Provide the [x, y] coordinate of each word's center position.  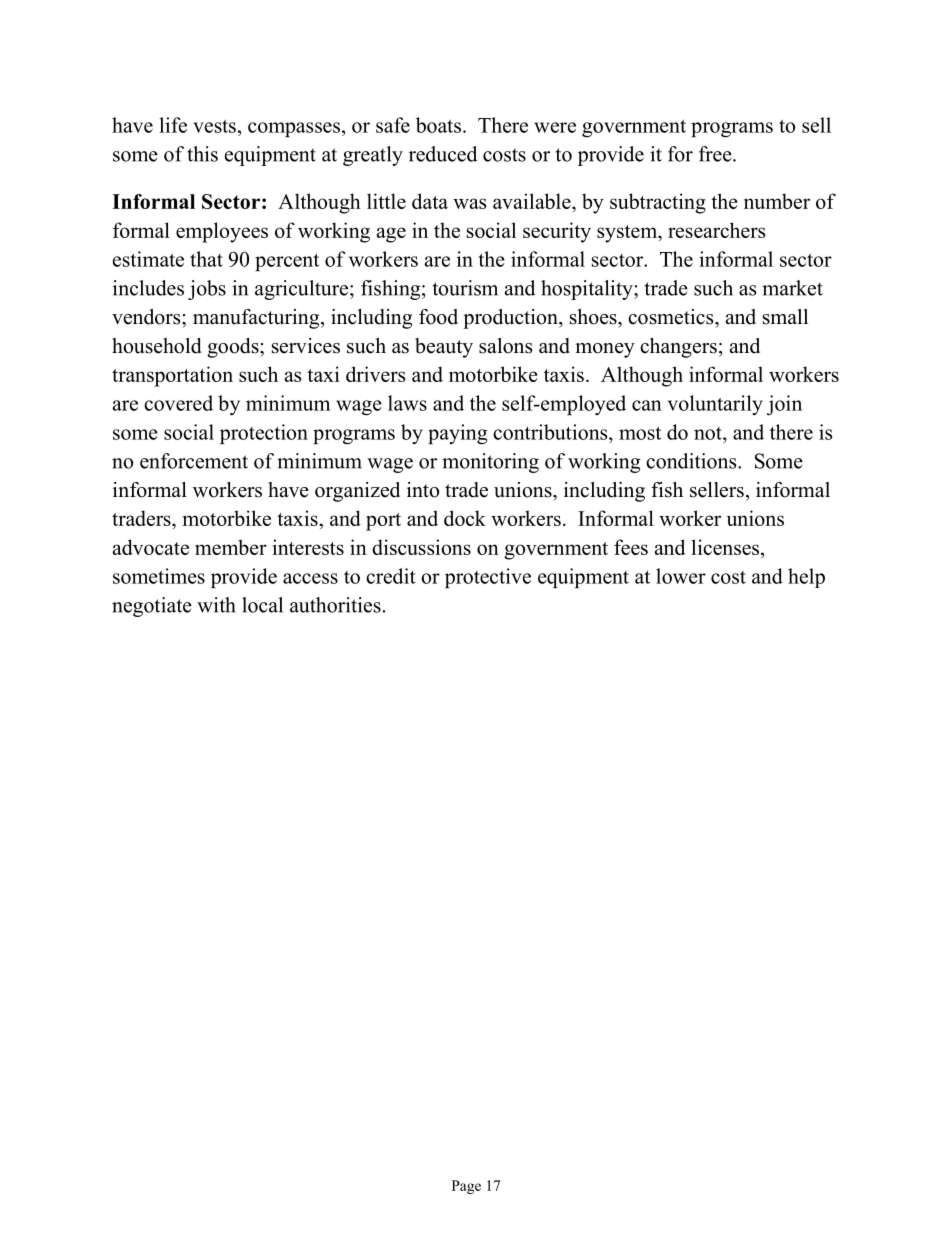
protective [488, 578]
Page [466, 1187]
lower [681, 576]
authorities [335, 605]
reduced [443, 154]
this [202, 154]
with [216, 605]
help [806, 578]
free [716, 154]
